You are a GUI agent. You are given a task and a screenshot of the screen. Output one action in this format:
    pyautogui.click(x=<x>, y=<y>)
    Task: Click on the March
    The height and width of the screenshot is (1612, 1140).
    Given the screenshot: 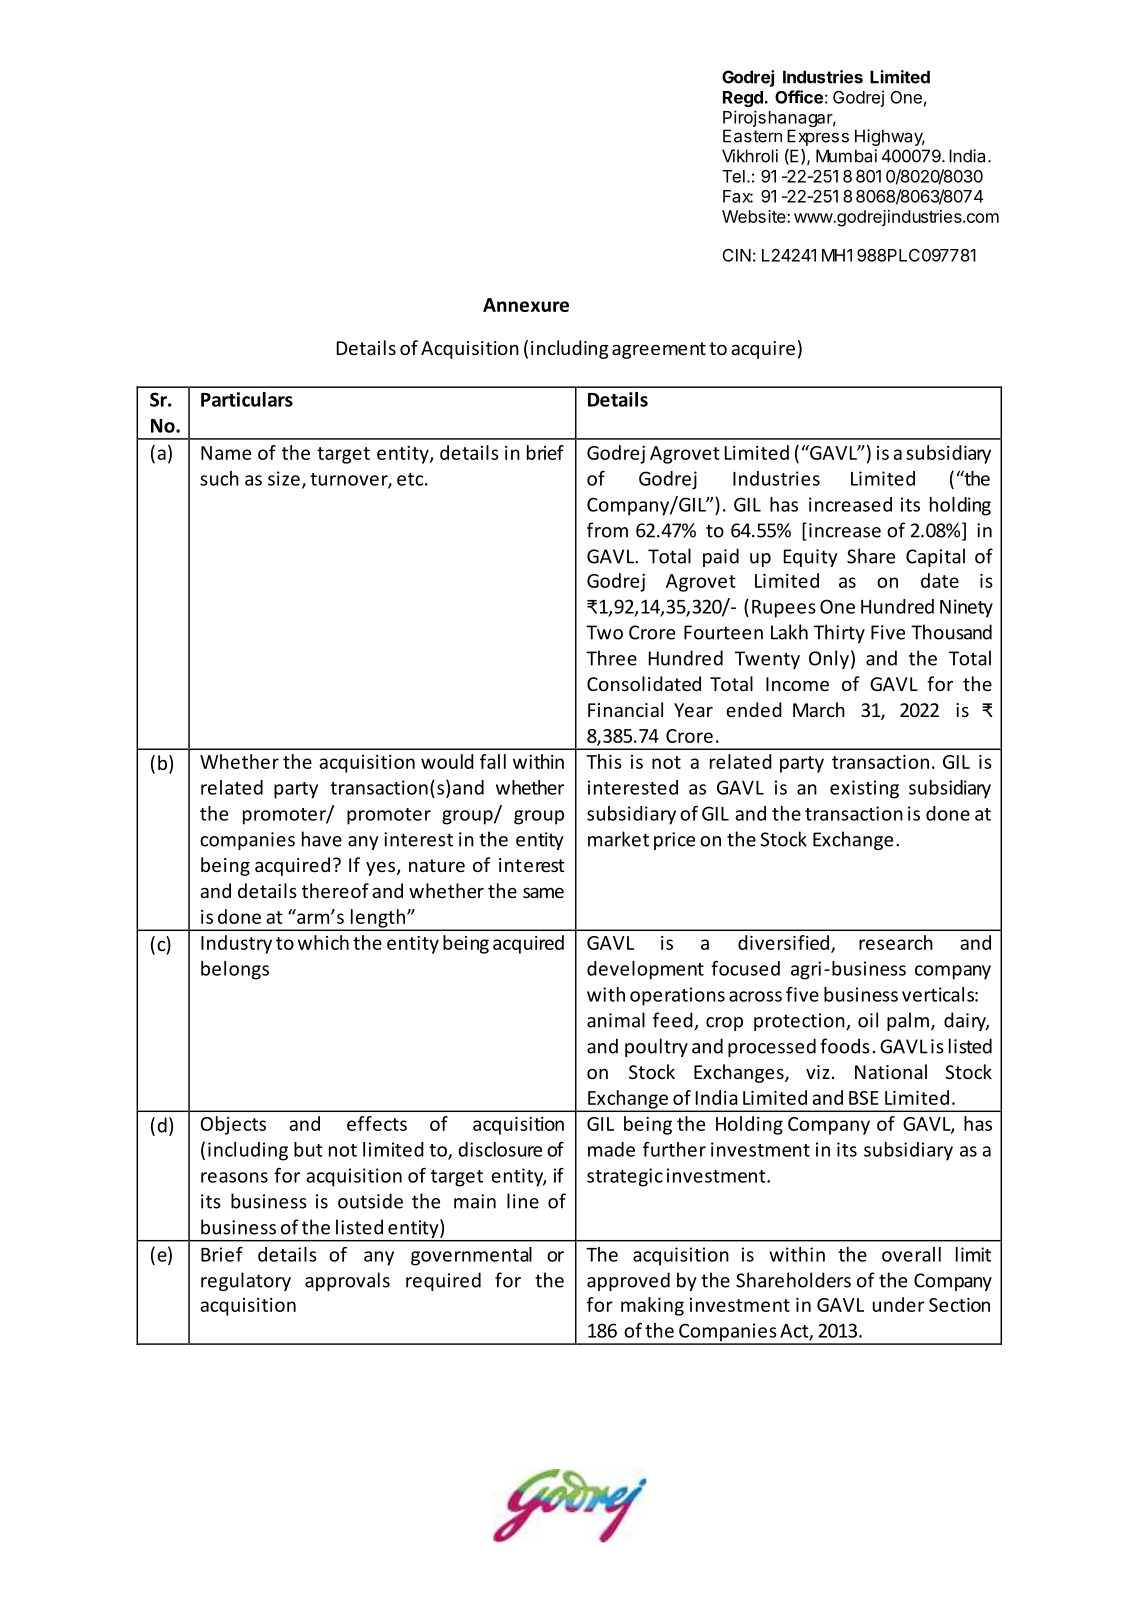 What is the action you would take?
    pyautogui.click(x=819, y=709)
